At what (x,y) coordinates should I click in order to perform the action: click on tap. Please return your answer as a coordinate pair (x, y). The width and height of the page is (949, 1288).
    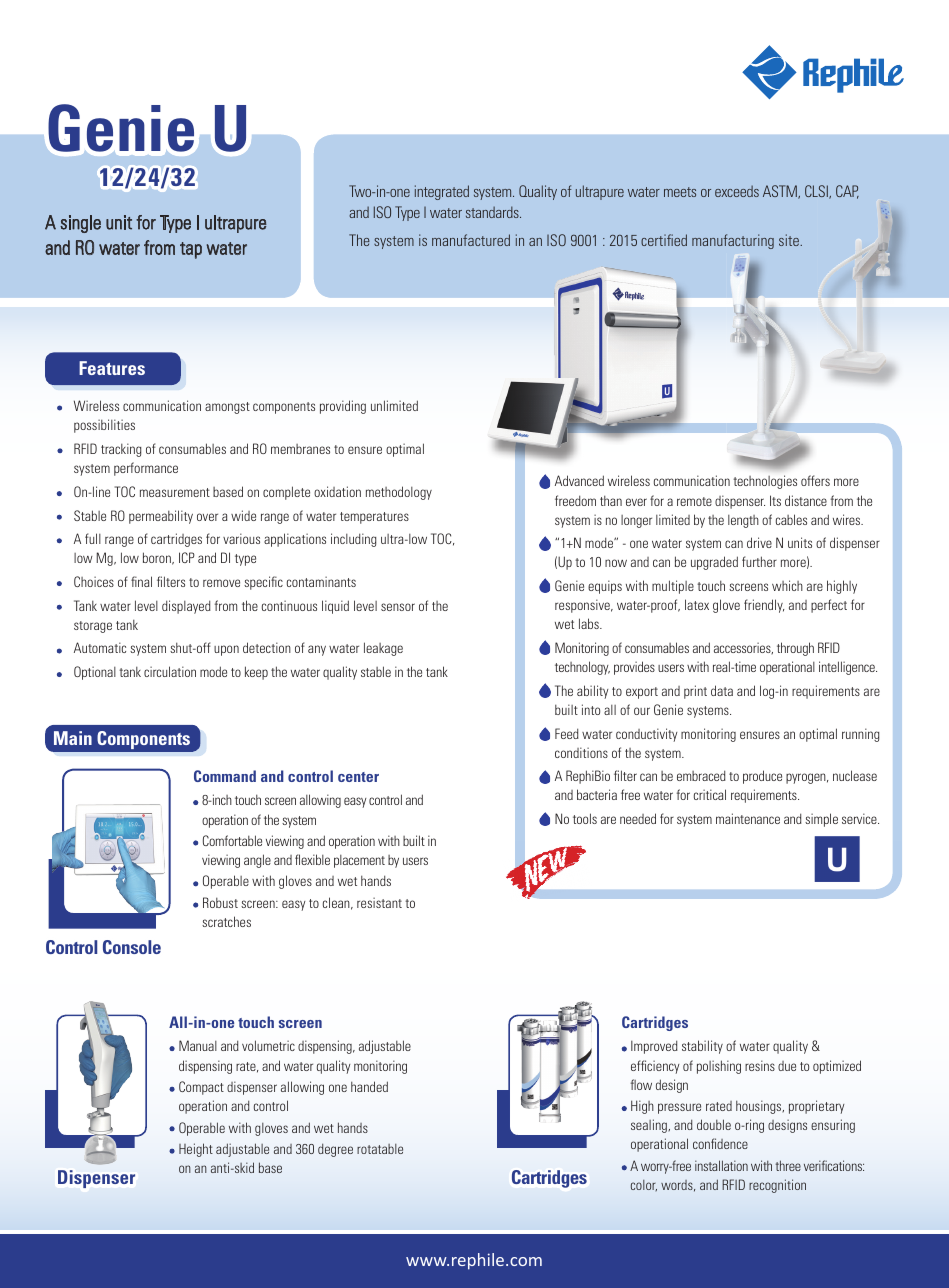
    Looking at the image, I should click on (191, 250).
